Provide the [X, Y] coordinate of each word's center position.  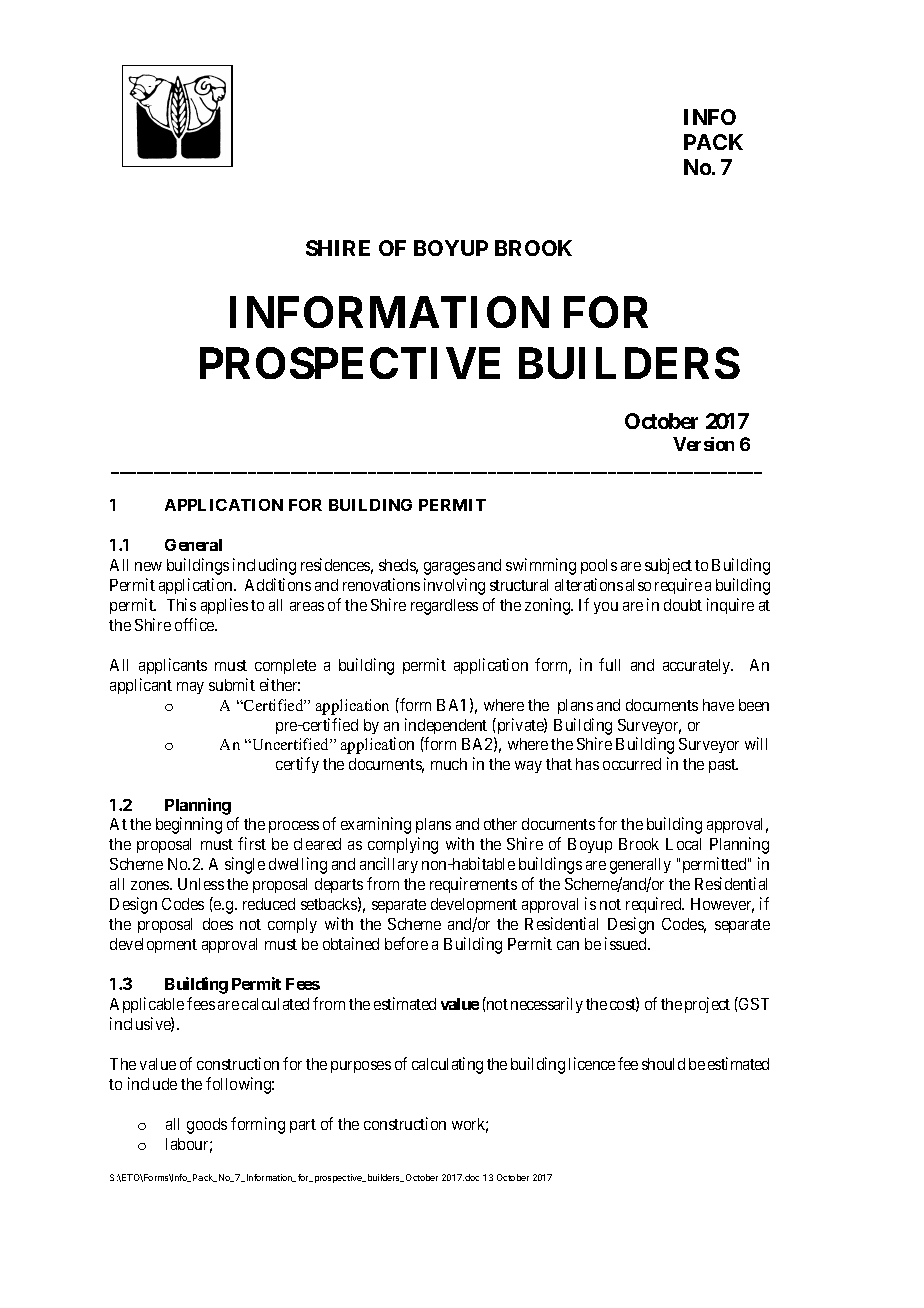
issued [627, 943]
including [264, 566]
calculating [447, 1065]
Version [703, 444]
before [406, 943]
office [195, 624]
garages [449, 568]
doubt [683, 605]
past [723, 766]
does [218, 924]
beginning [189, 825]
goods [207, 1126]
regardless [444, 607]
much [449, 764]
